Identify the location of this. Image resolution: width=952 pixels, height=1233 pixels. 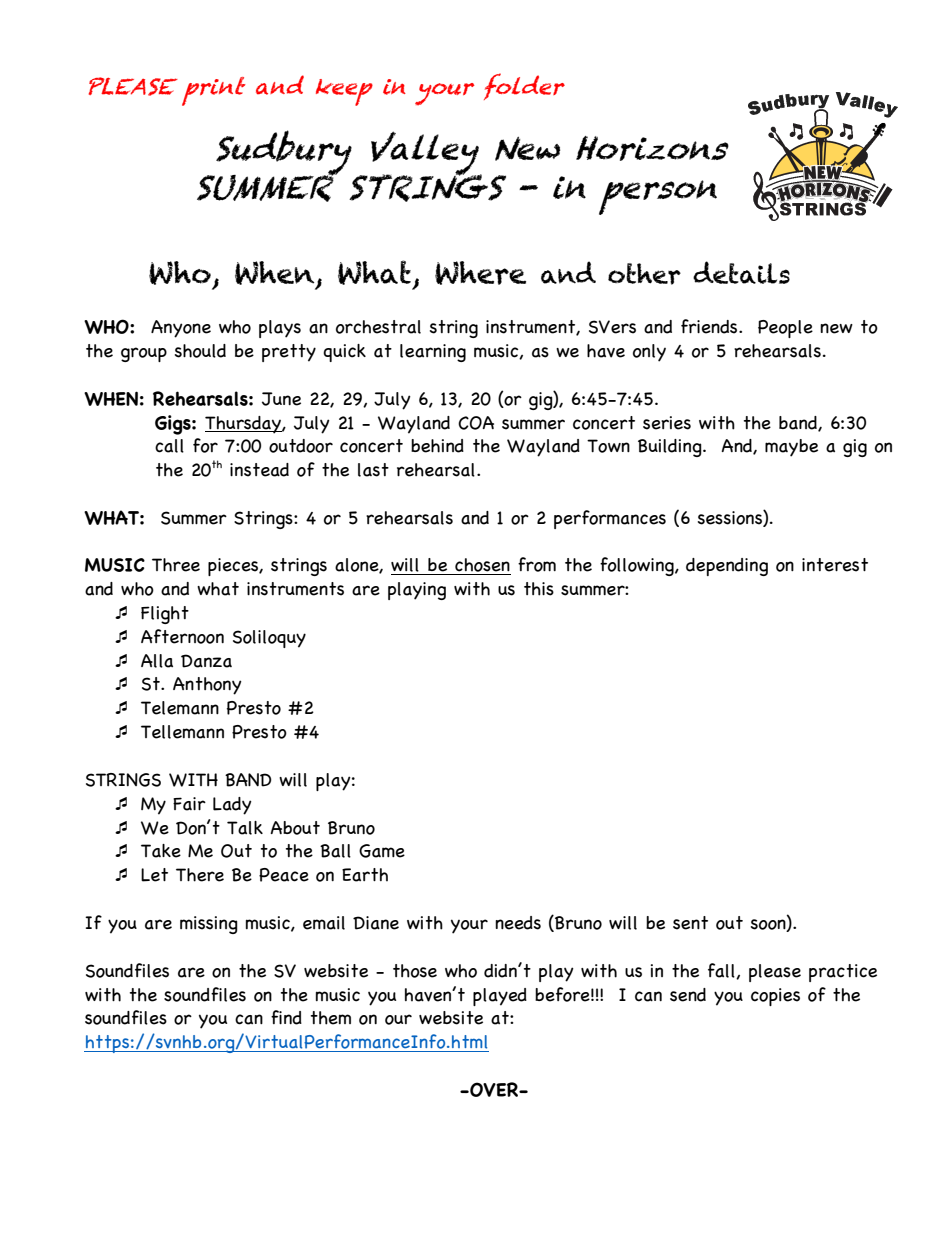
(539, 589).
